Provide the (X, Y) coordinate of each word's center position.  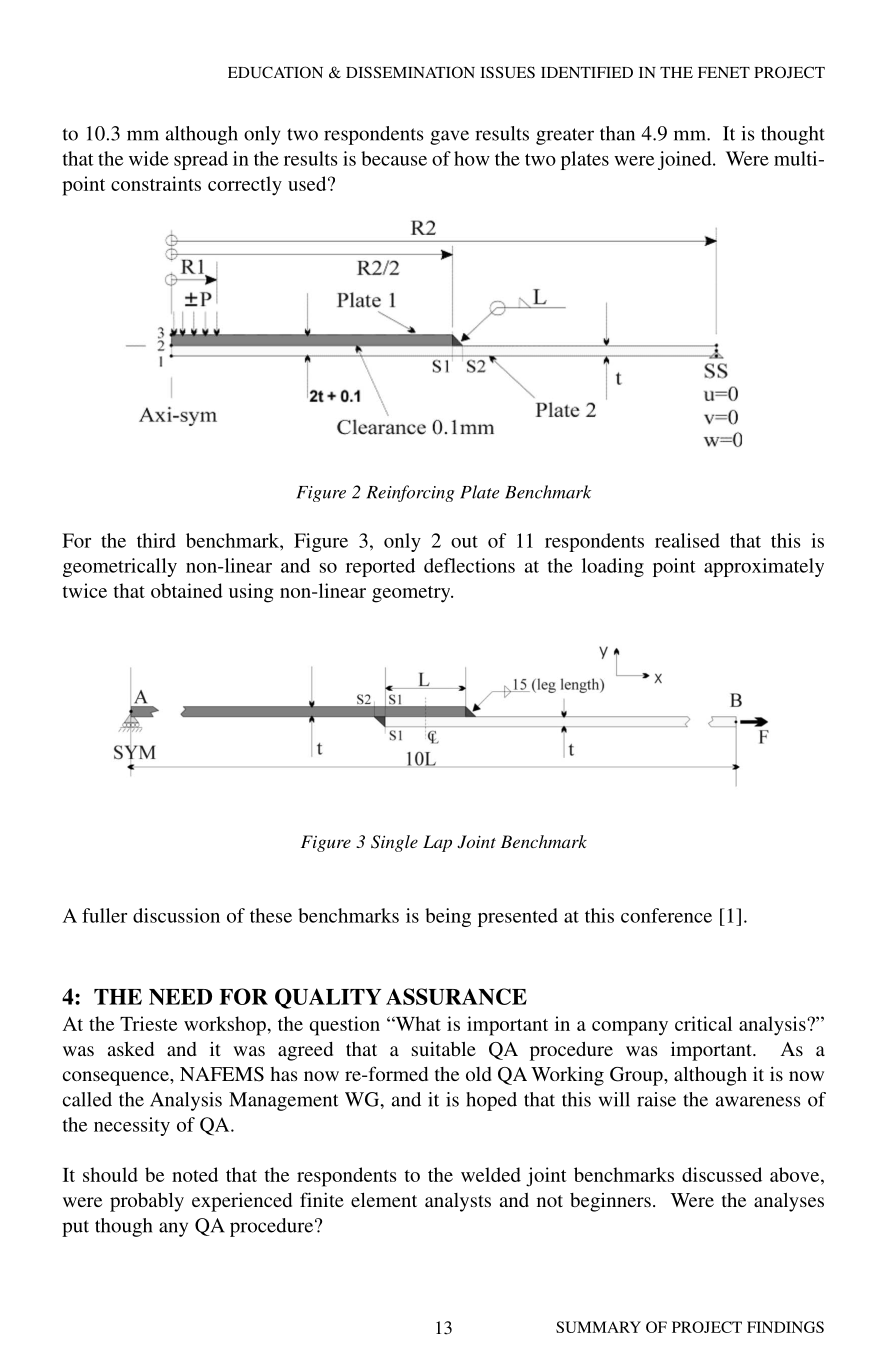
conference (666, 915)
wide (149, 158)
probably (147, 1202)
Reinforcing (410, 493)
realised (687, 540)
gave (449, 137)
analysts (458, 1202)
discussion (176, 915)
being (448, 917)
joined (686, 160)
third (156, 540)
